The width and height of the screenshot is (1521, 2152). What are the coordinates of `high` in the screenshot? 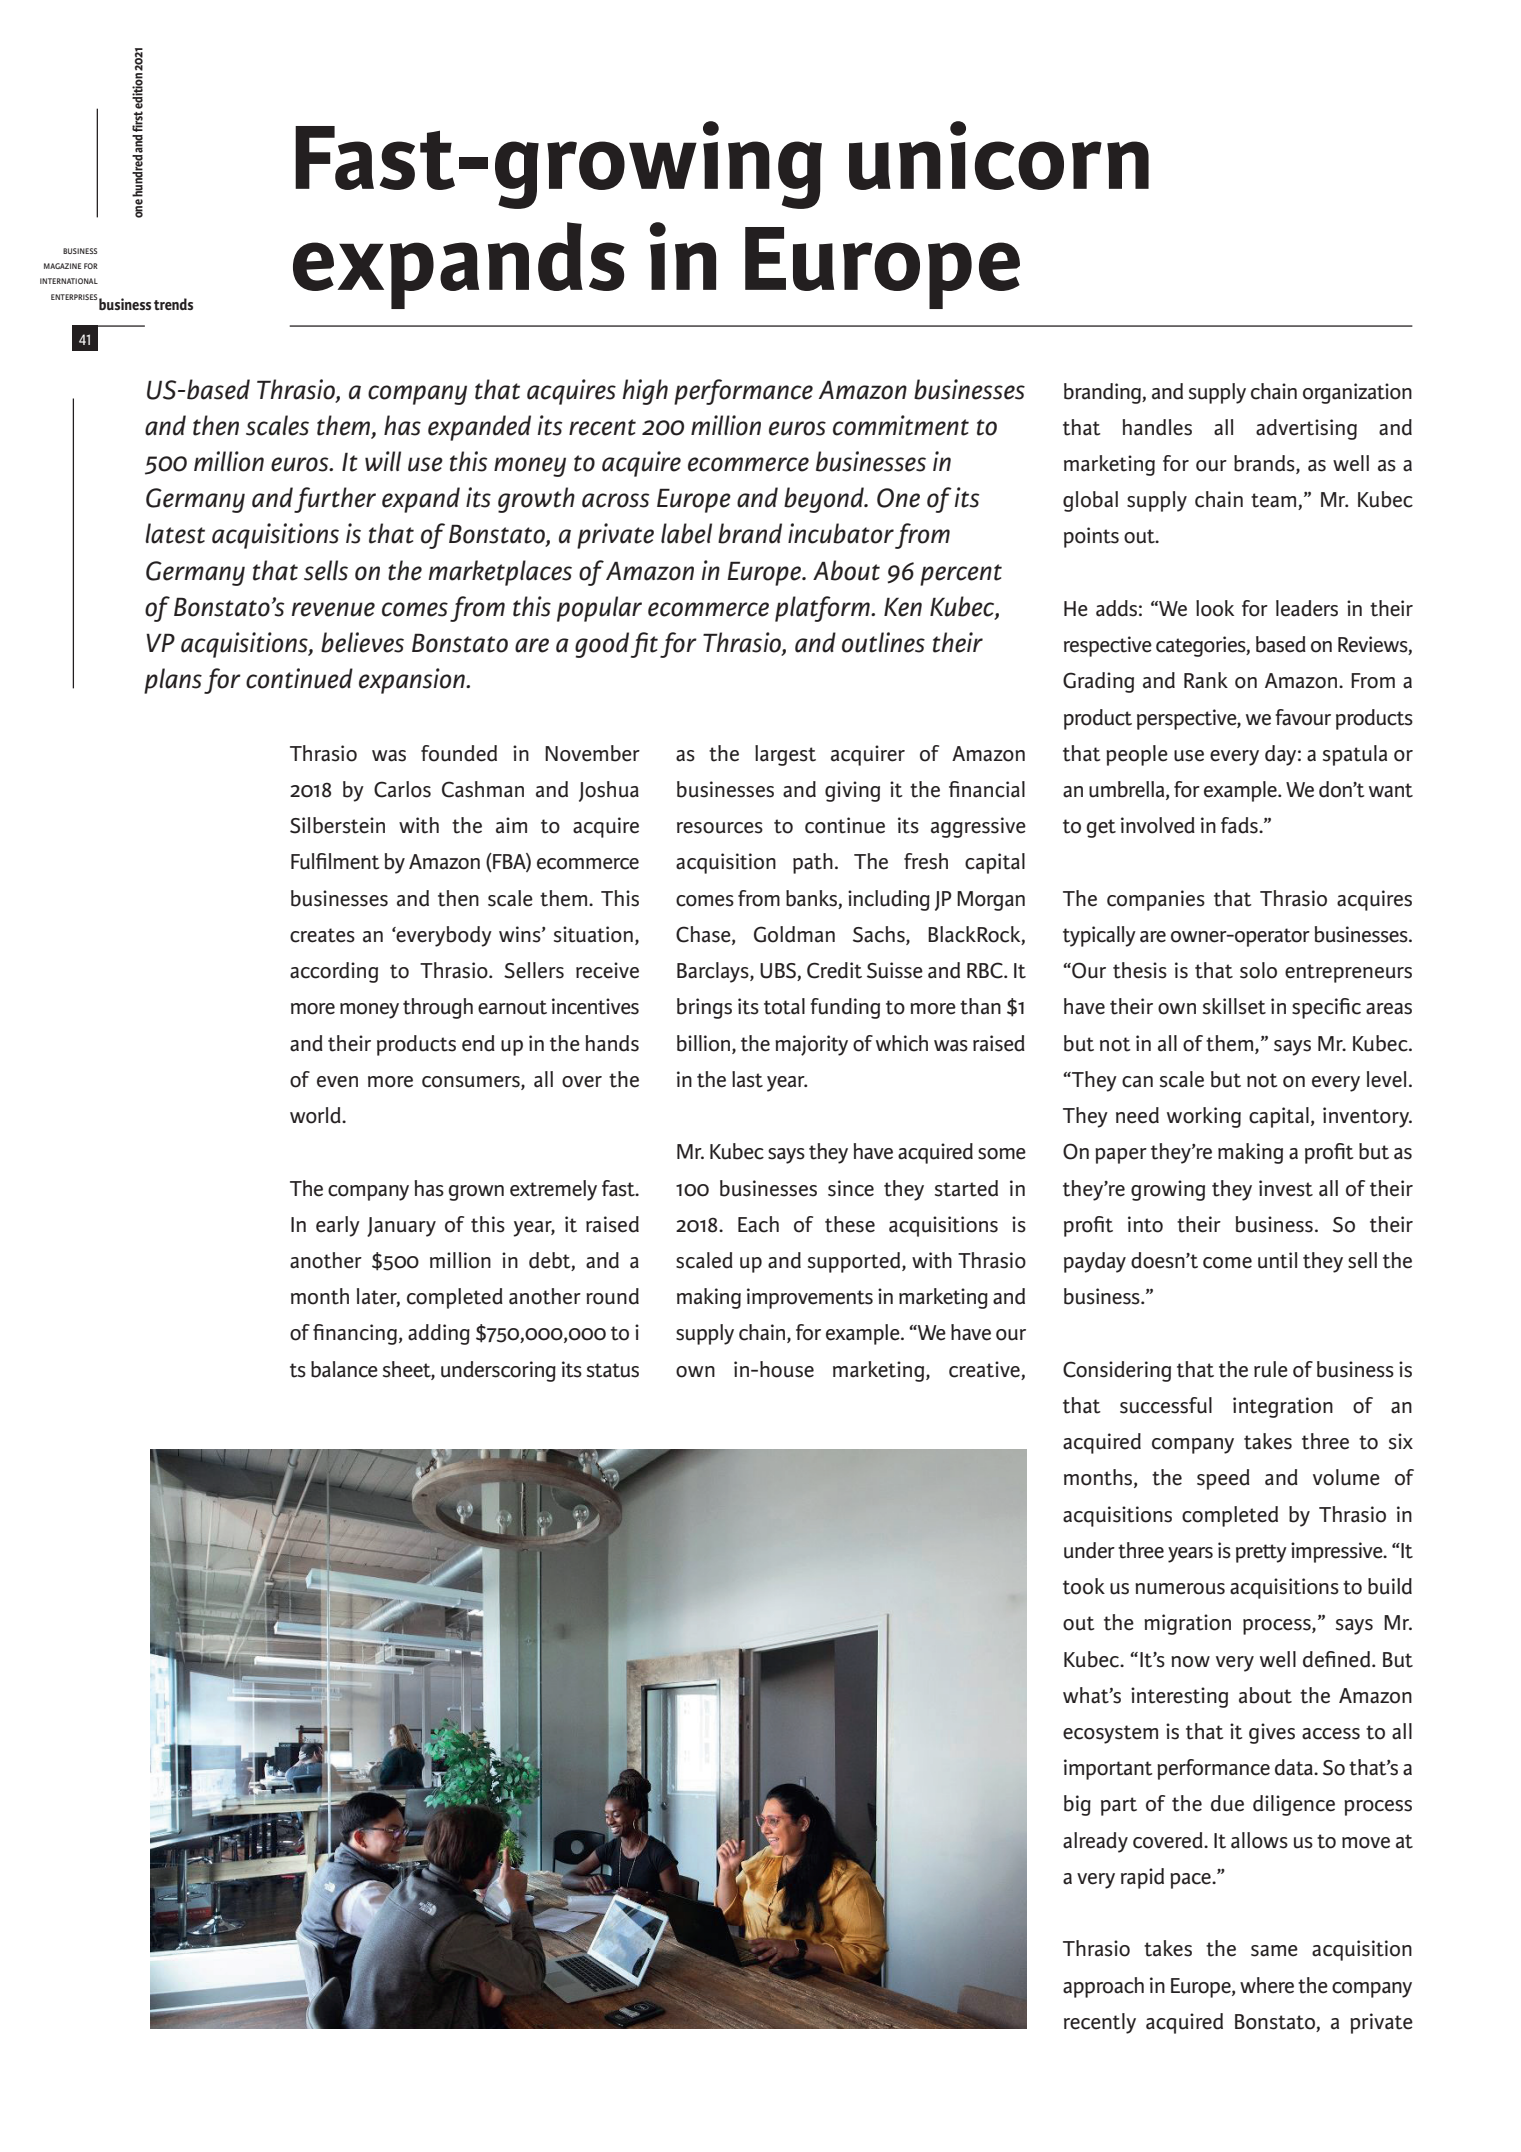 It's located at (645, 392).
